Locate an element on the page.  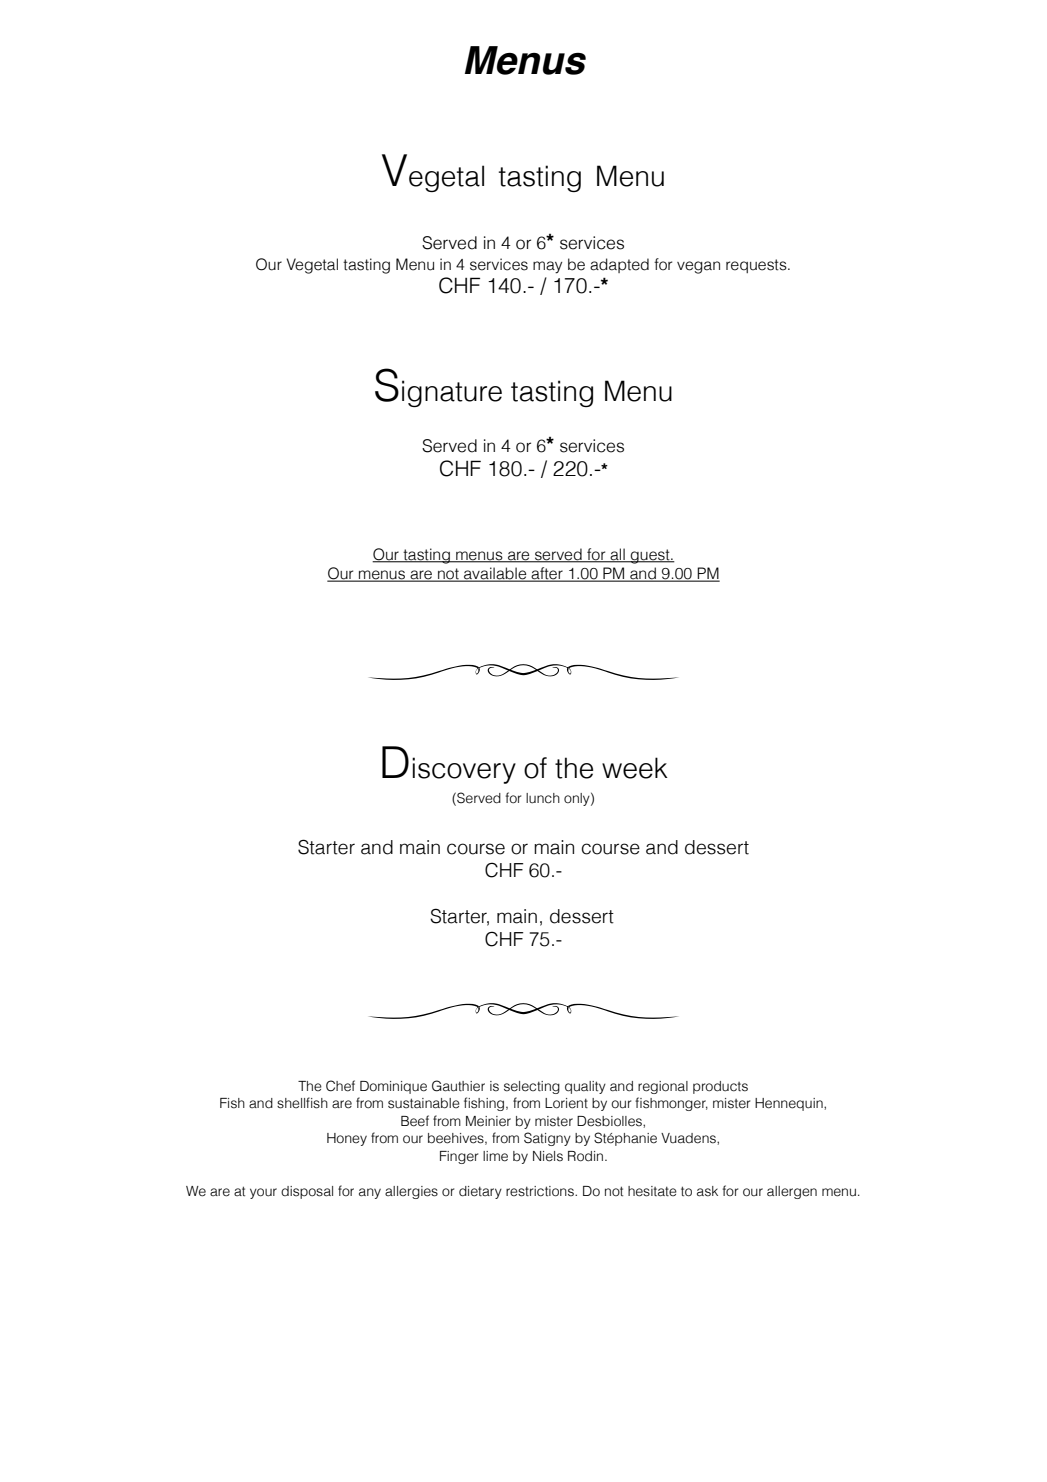
Niels is located at coordinates (548, 1156).
